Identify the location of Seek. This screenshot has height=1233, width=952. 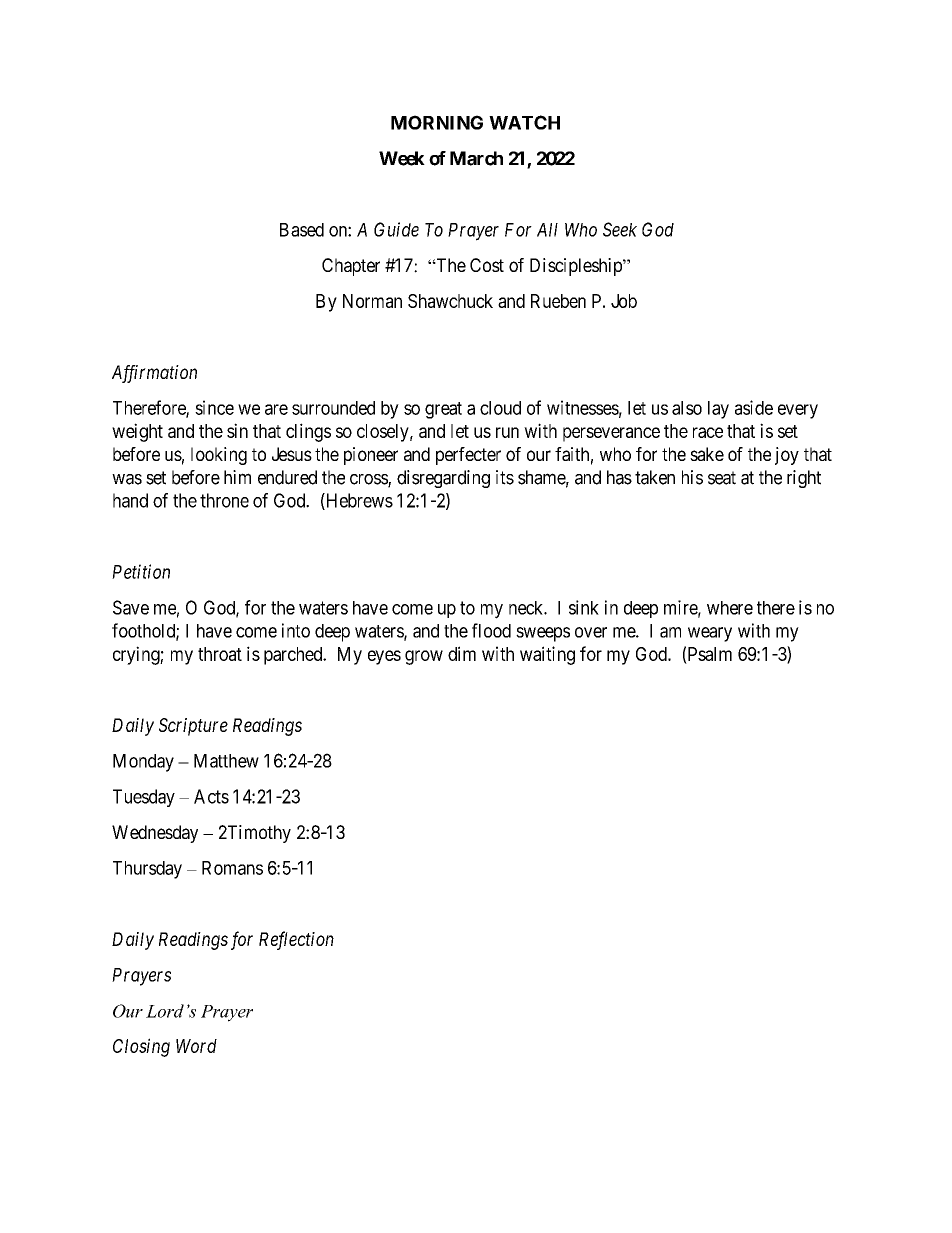
(620, 229).
